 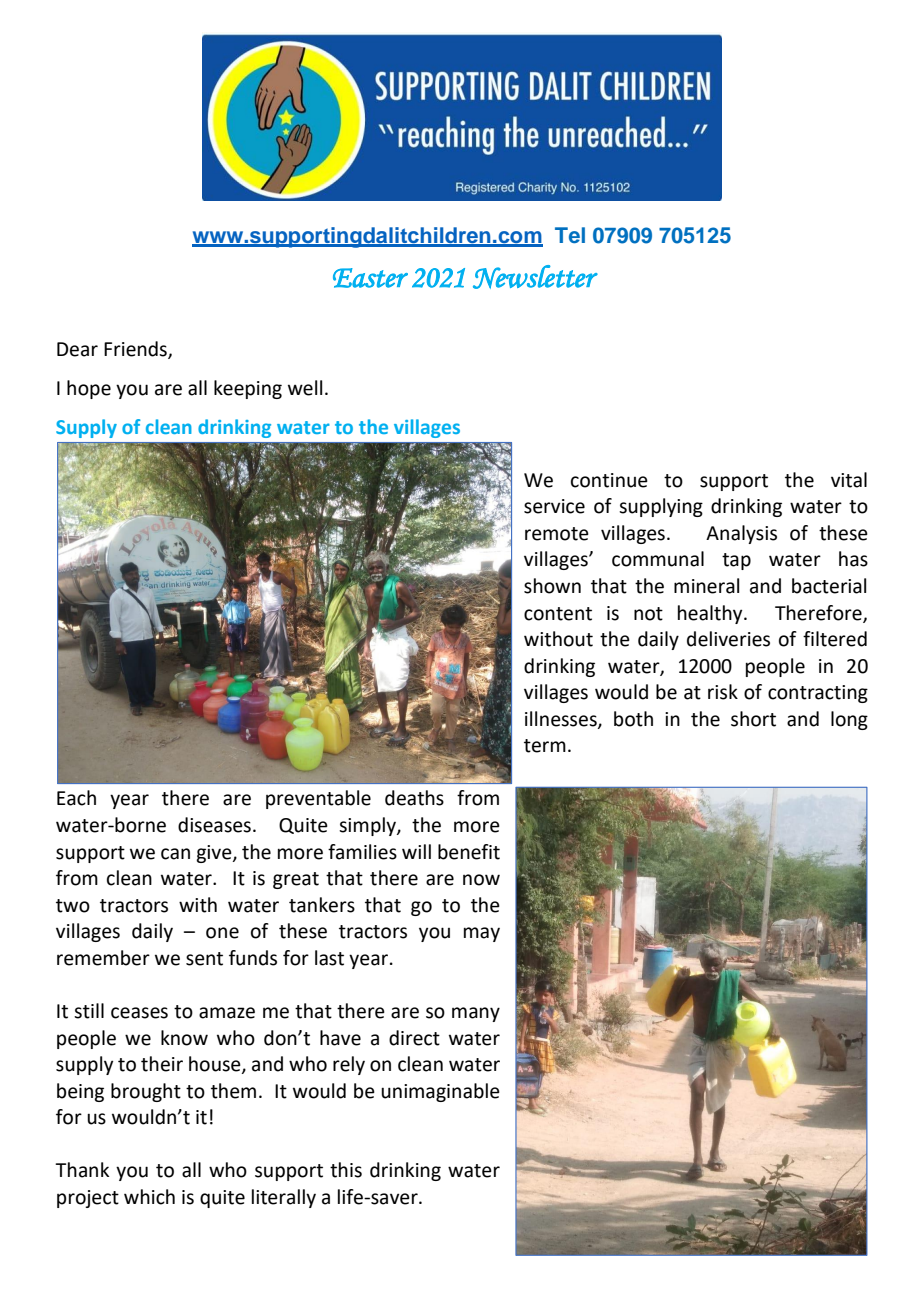 I want to click on which, so click(x=149, y=1197).
